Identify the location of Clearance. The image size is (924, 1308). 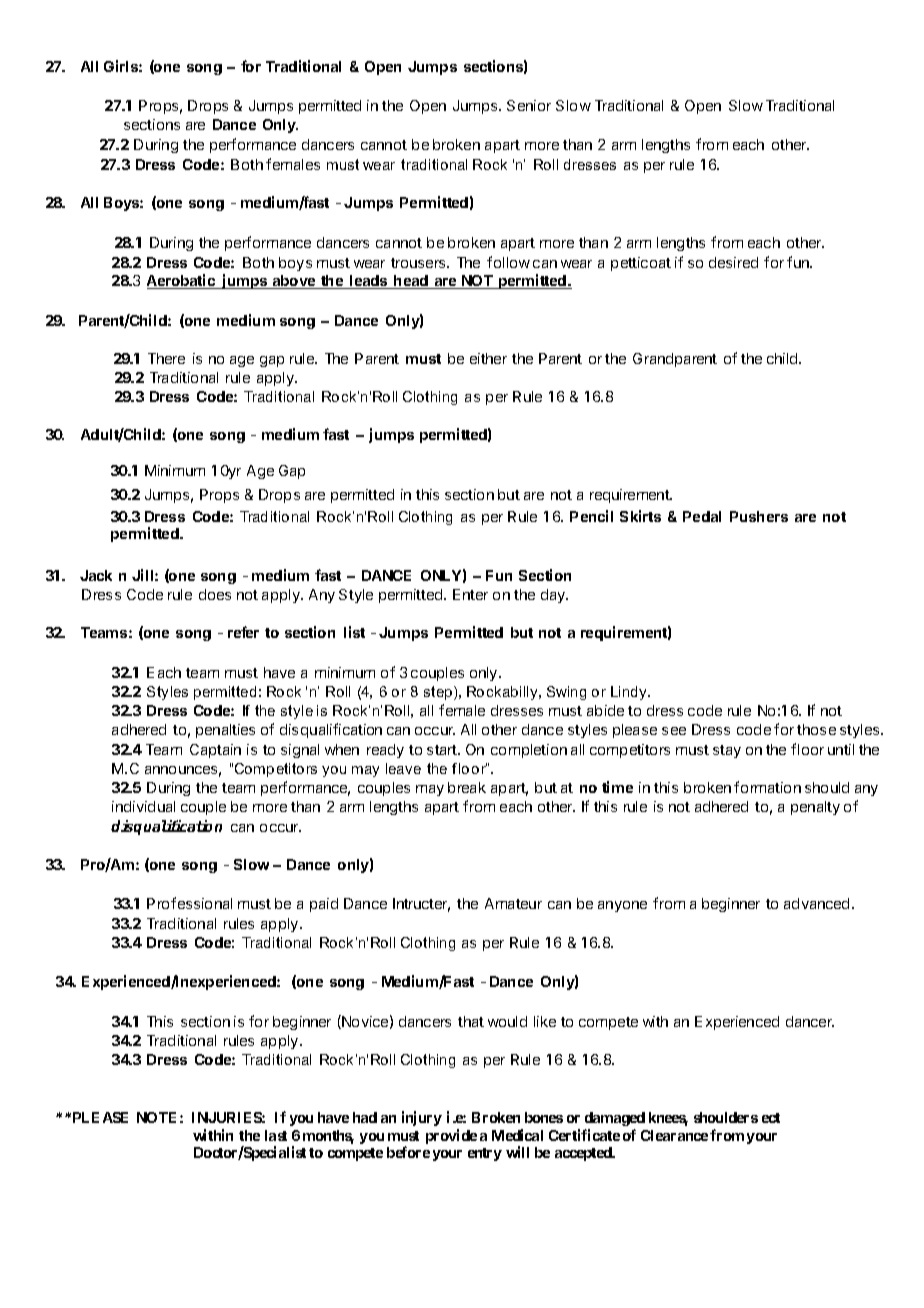
(674, 1135).
